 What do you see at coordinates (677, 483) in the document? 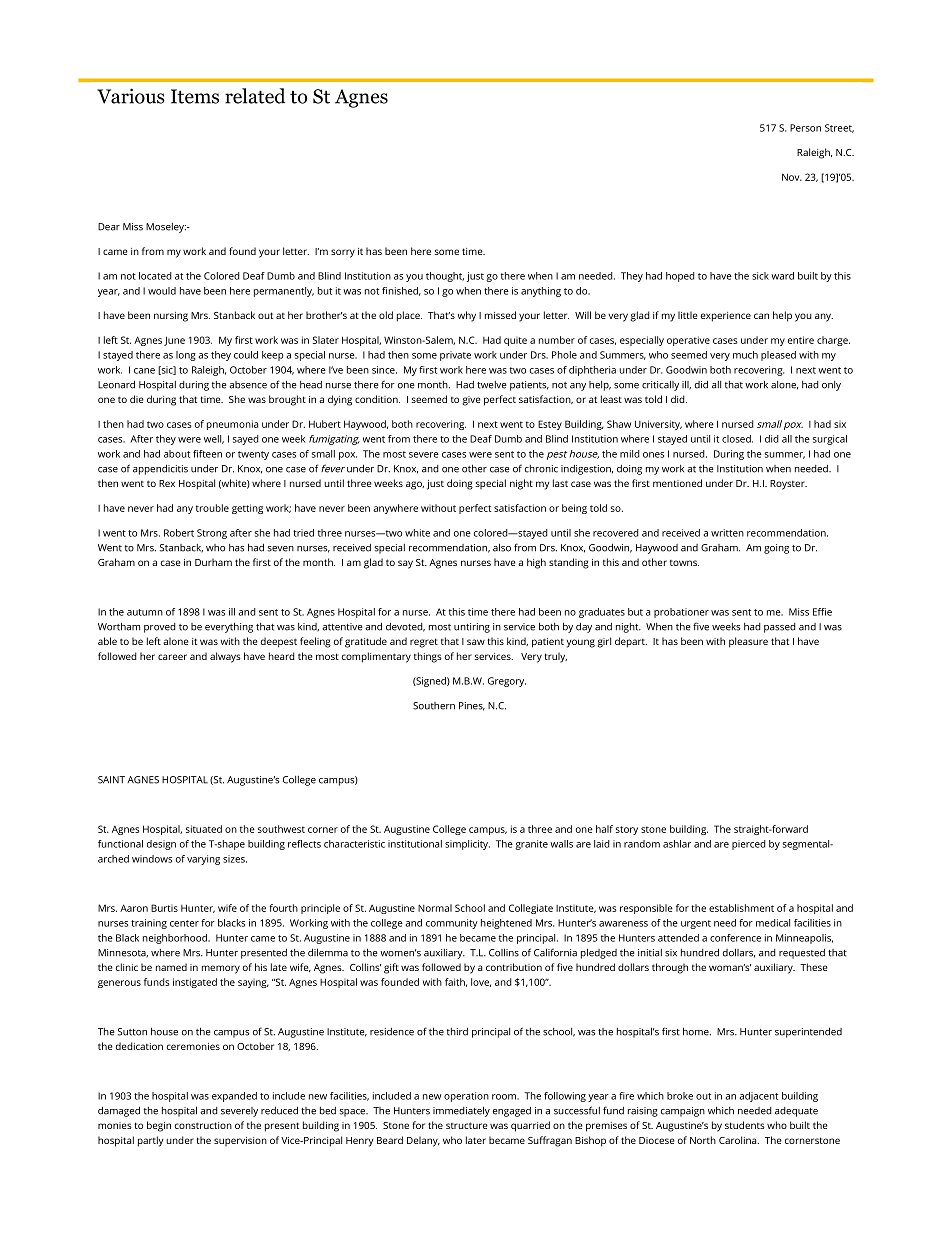
I see `mentioned` at bounding box center [677, 483].
